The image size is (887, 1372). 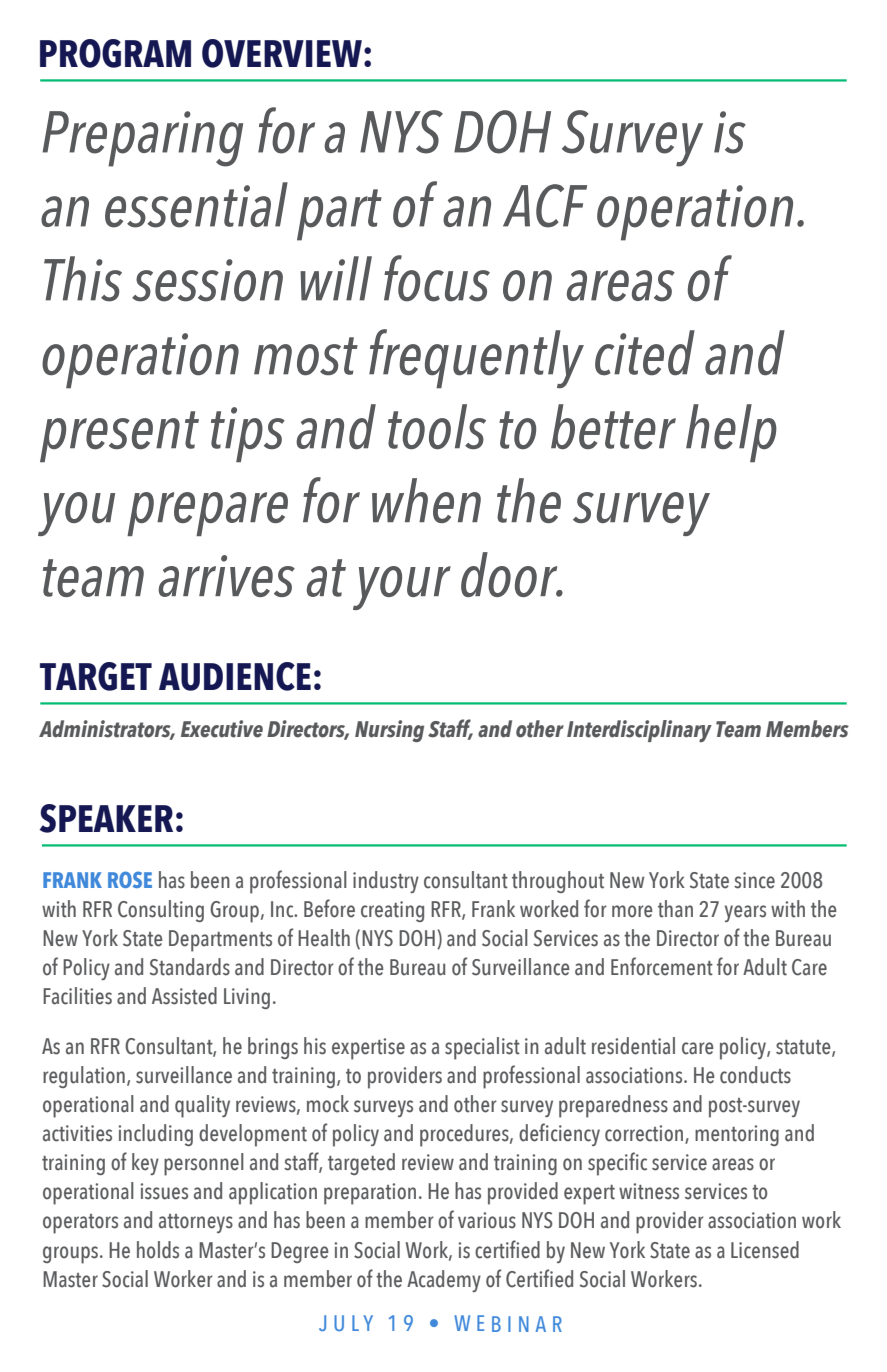 What do you see at coordinates (158, 1250) in the document?
I see `holds` at bounding box center [158, 1250].
